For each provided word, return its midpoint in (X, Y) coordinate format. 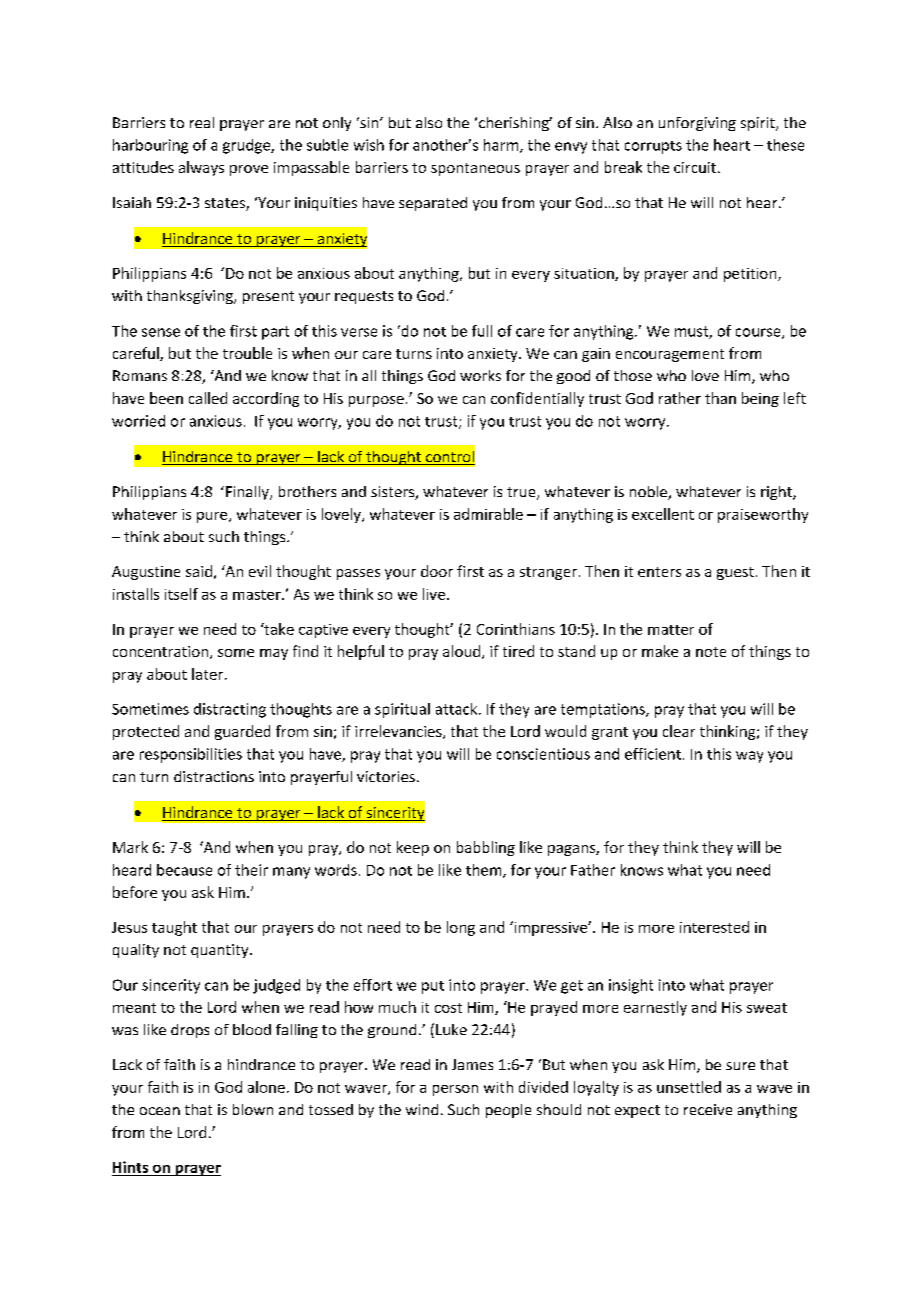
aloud (463, 652)
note (711, 652)
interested (714, 927)
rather (680, 398)
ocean (160, 1111)
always (201, 168)
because (184, 870)
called (208, 398)
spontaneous (475, 169)
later (209, 674)
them (485, 871)
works (480, 375)
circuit (695, 167)
